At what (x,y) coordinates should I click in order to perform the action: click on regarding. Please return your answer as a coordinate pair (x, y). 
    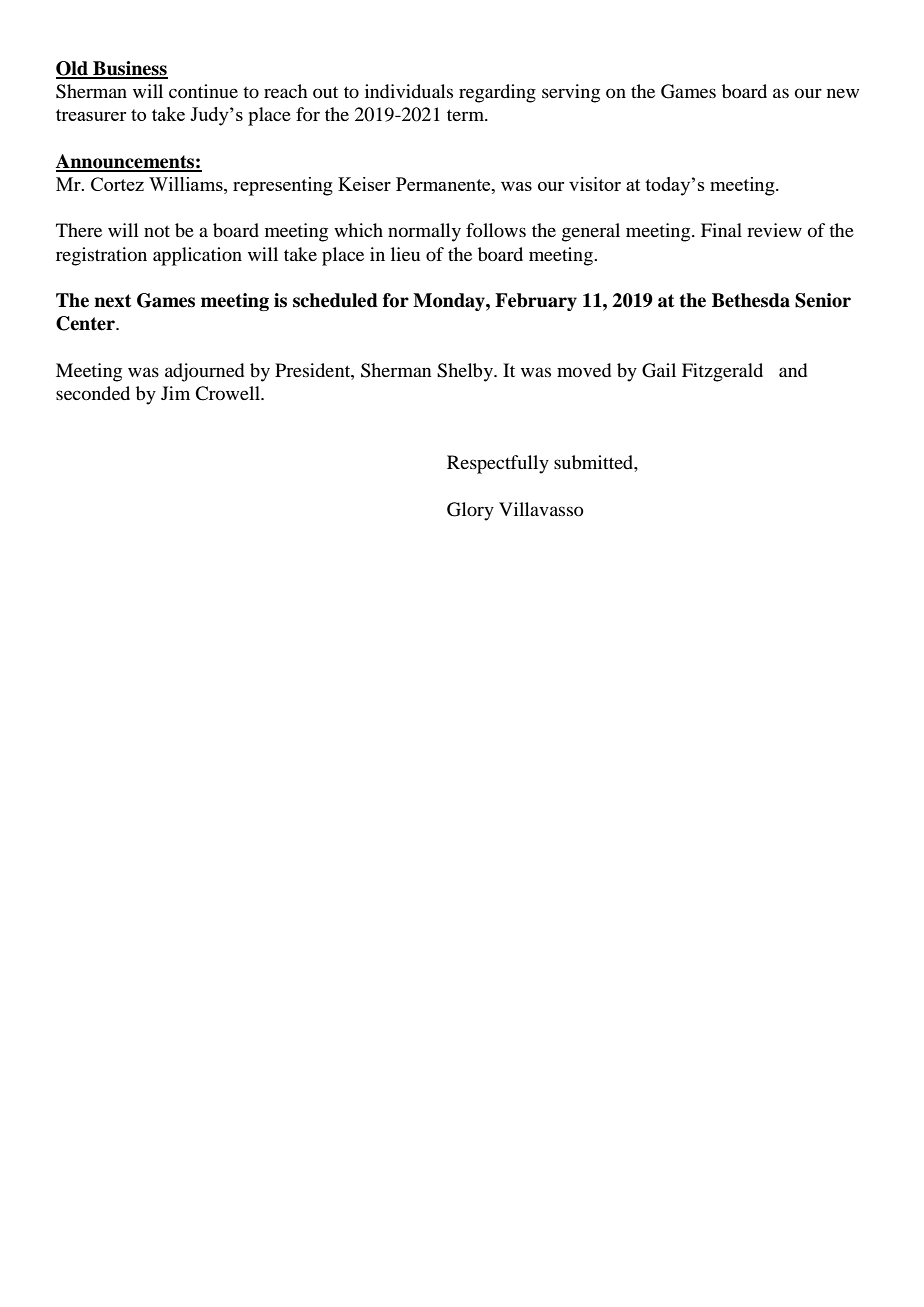
    Looking at the image, I should click on (497, 93).
